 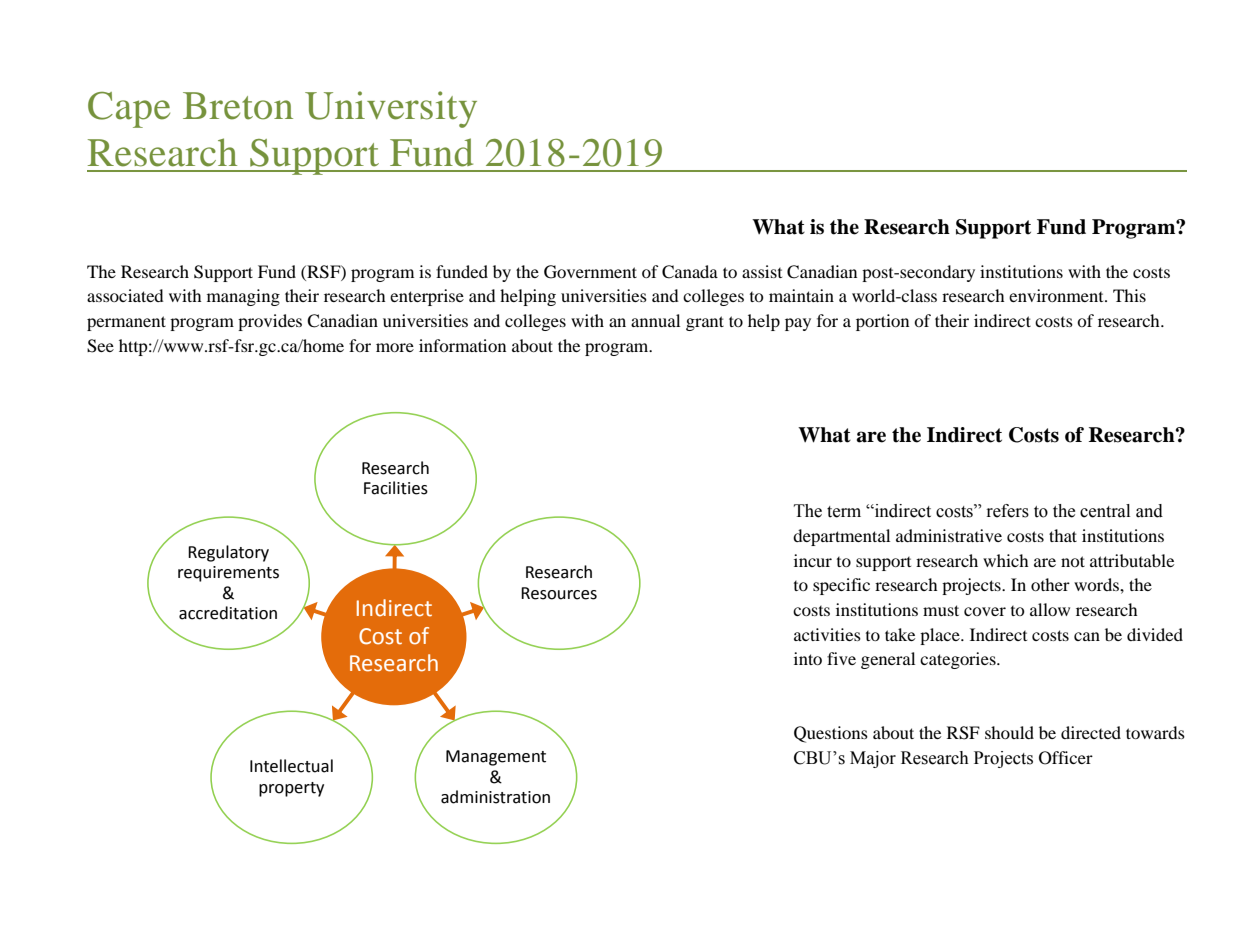 I want to click on Intellectual, so click(x=291, y=766).
